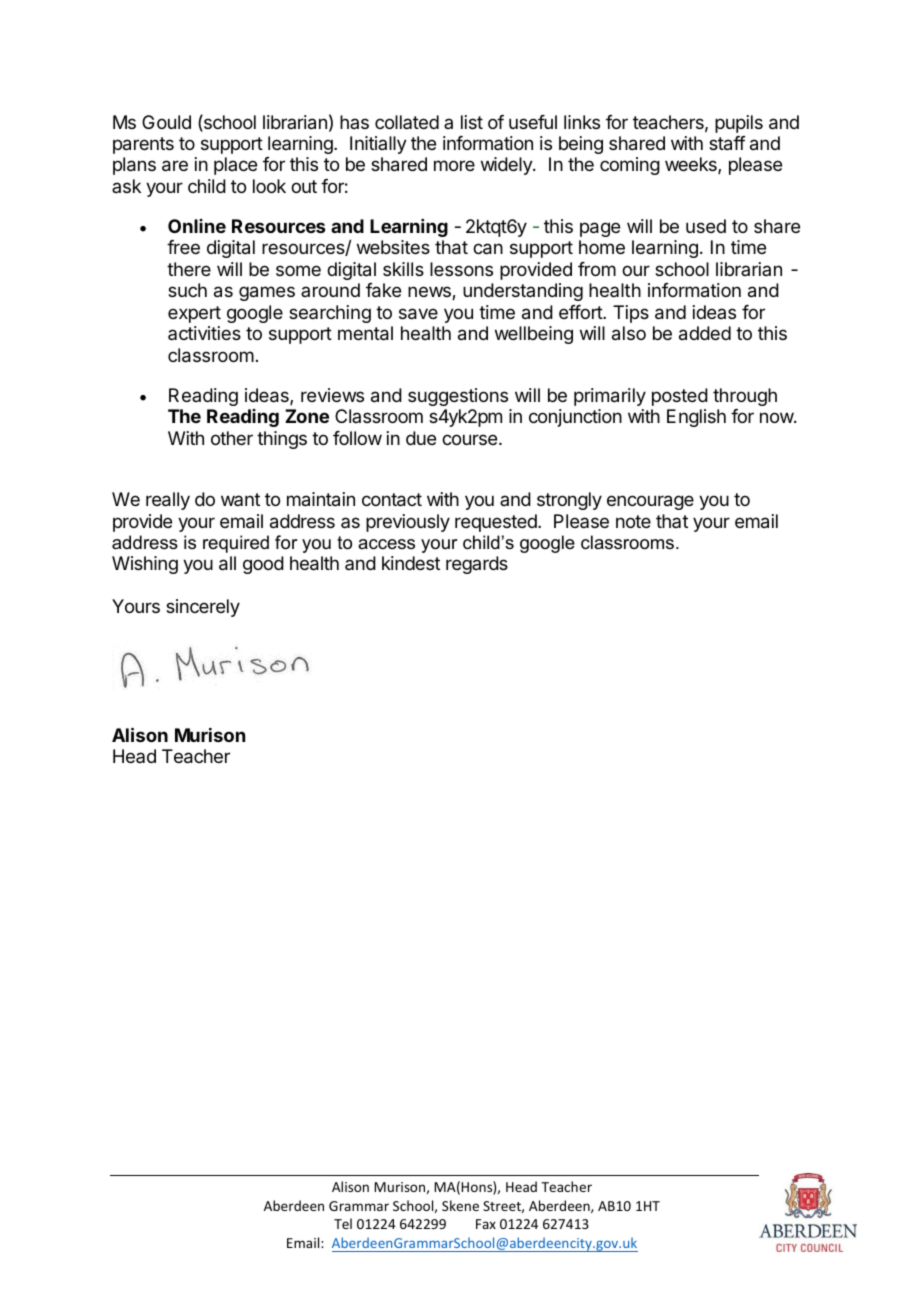 The image size is (924, 1308). Describe the element at coordinates (343, 1223) in the screenshot. I see `Tel` at that location.
